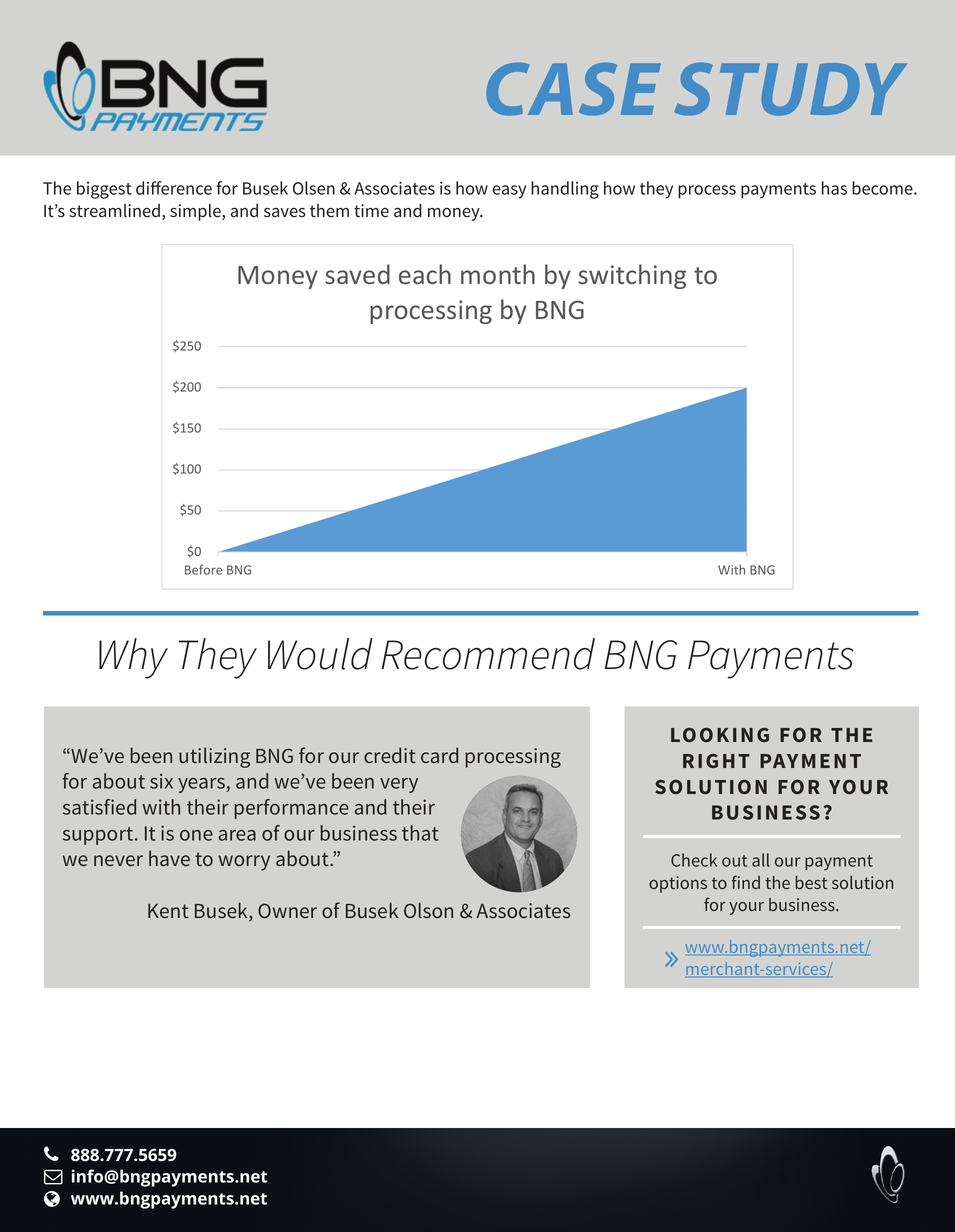  I want to click on month, so click(498, 274).
